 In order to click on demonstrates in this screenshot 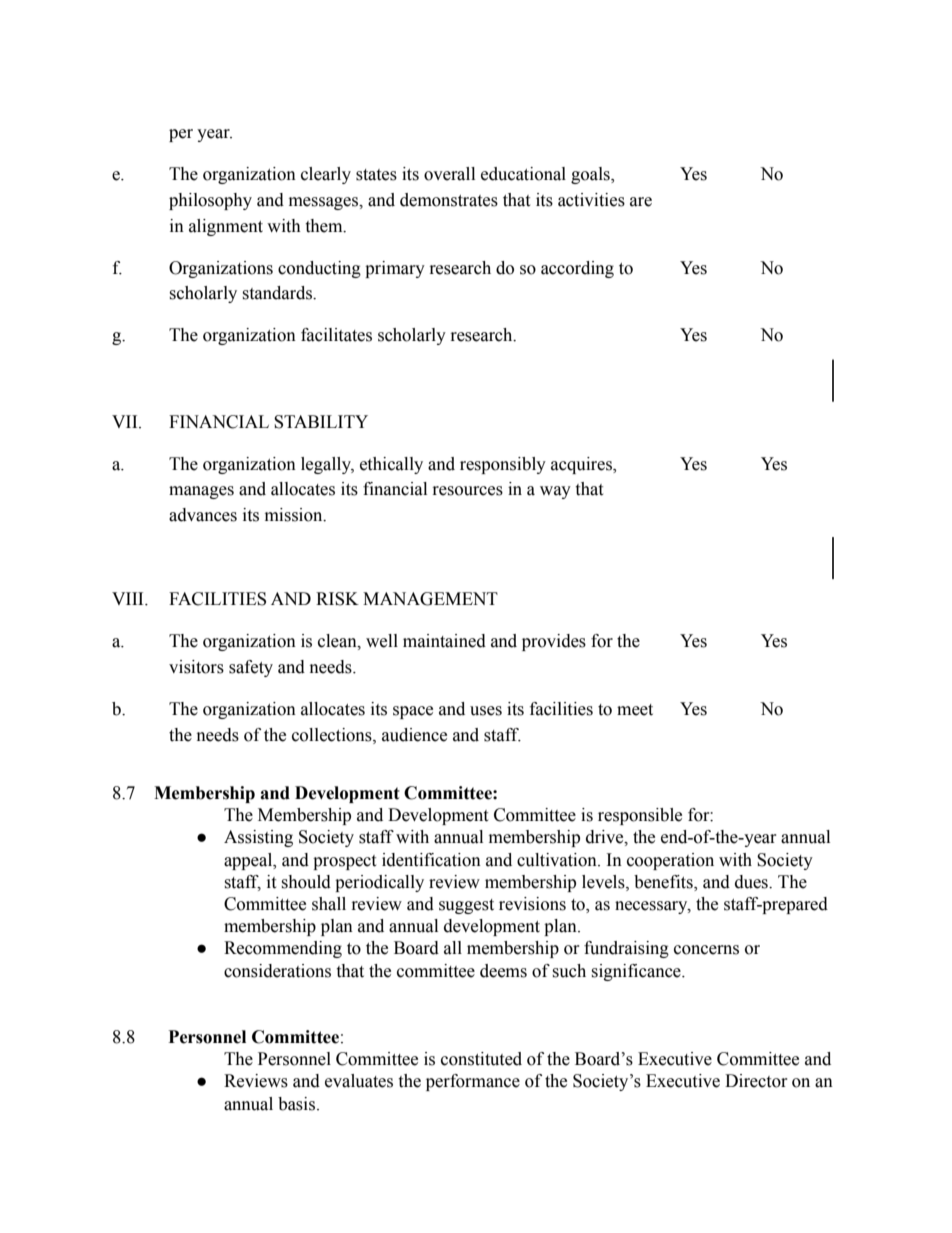, I will do `click(449, 200)`.
